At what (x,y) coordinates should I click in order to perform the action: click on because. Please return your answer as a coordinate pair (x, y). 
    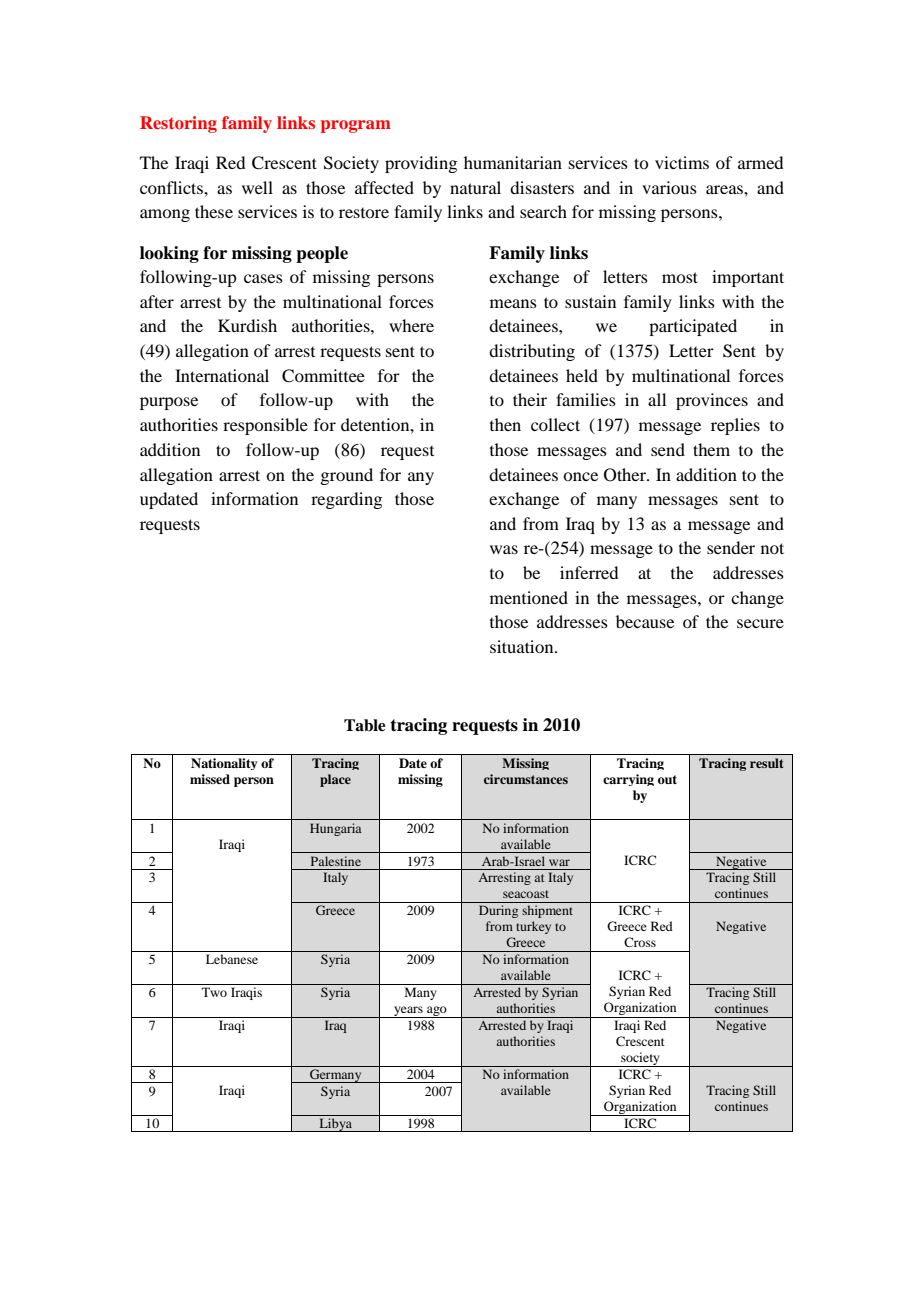
    Looking at the image, I should click on (645, 621).
